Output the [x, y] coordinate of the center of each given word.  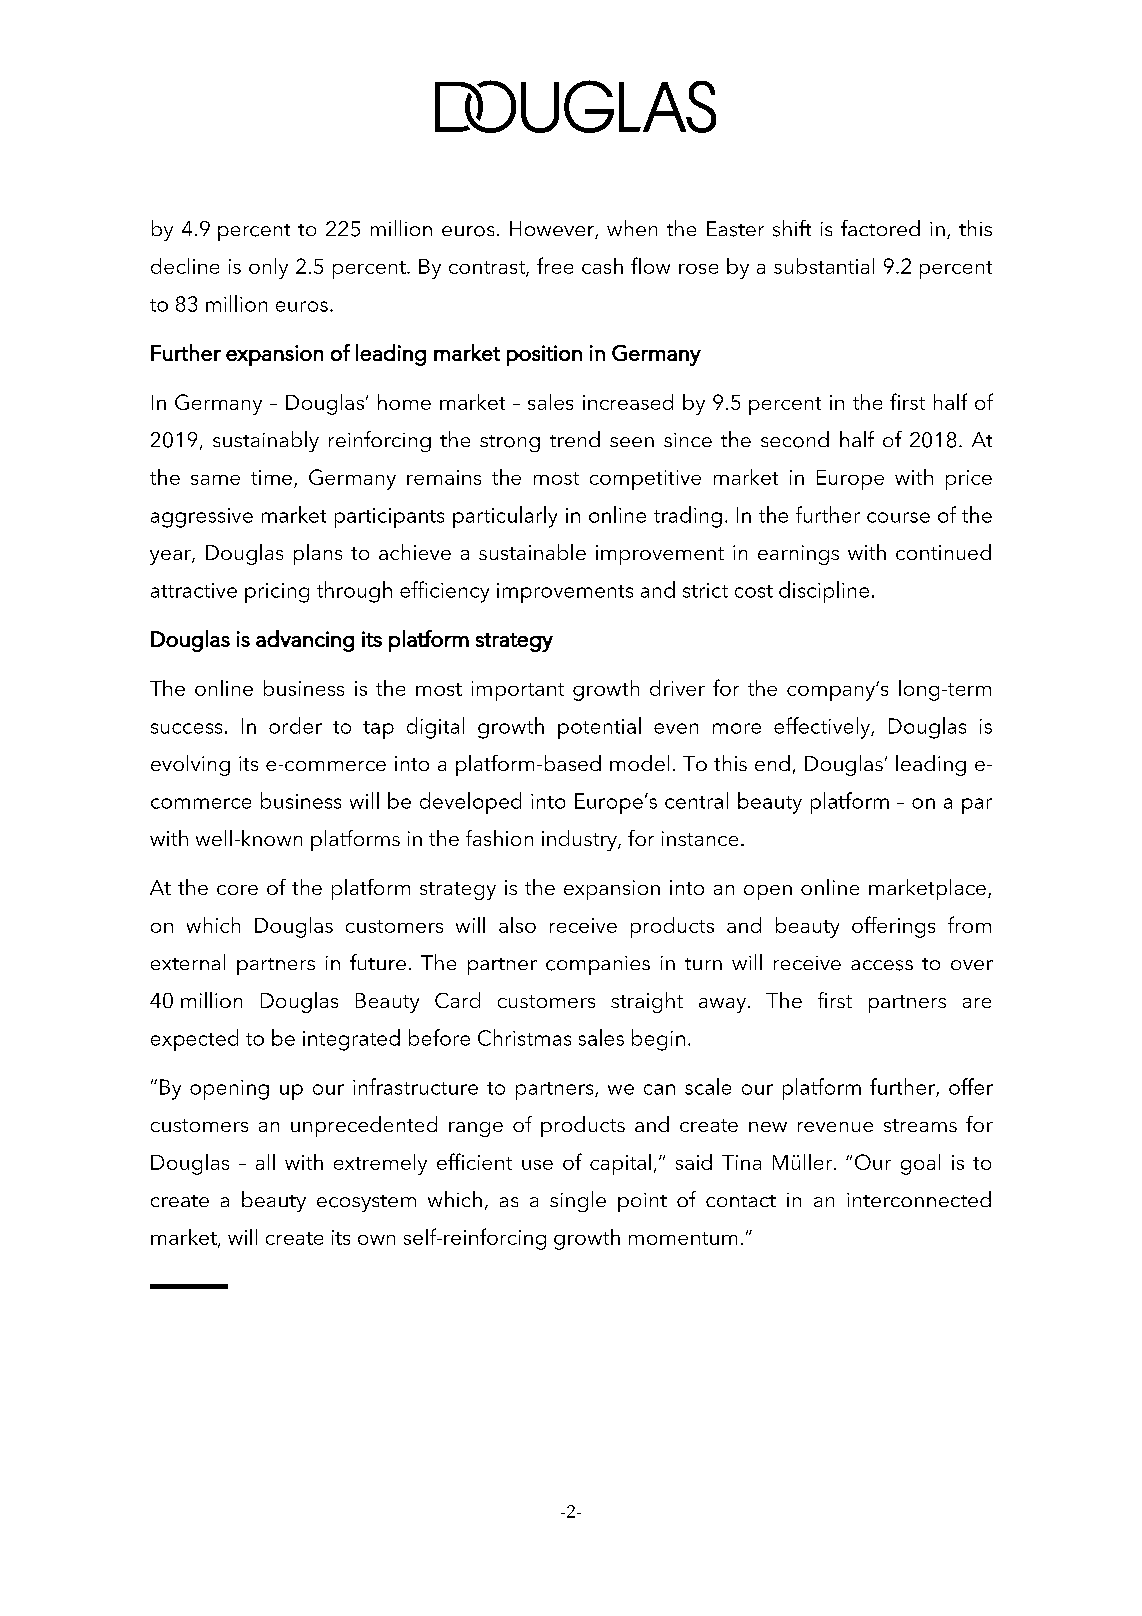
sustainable [532, 552]
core [237, 890]
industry [580, 840]
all [265, 1162]
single [578, 1201]
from [969, 924]
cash [602, 266]
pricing [277, 593]
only [268, 268]
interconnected [919, 1199]
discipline [824, 592]
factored [880, 228]
